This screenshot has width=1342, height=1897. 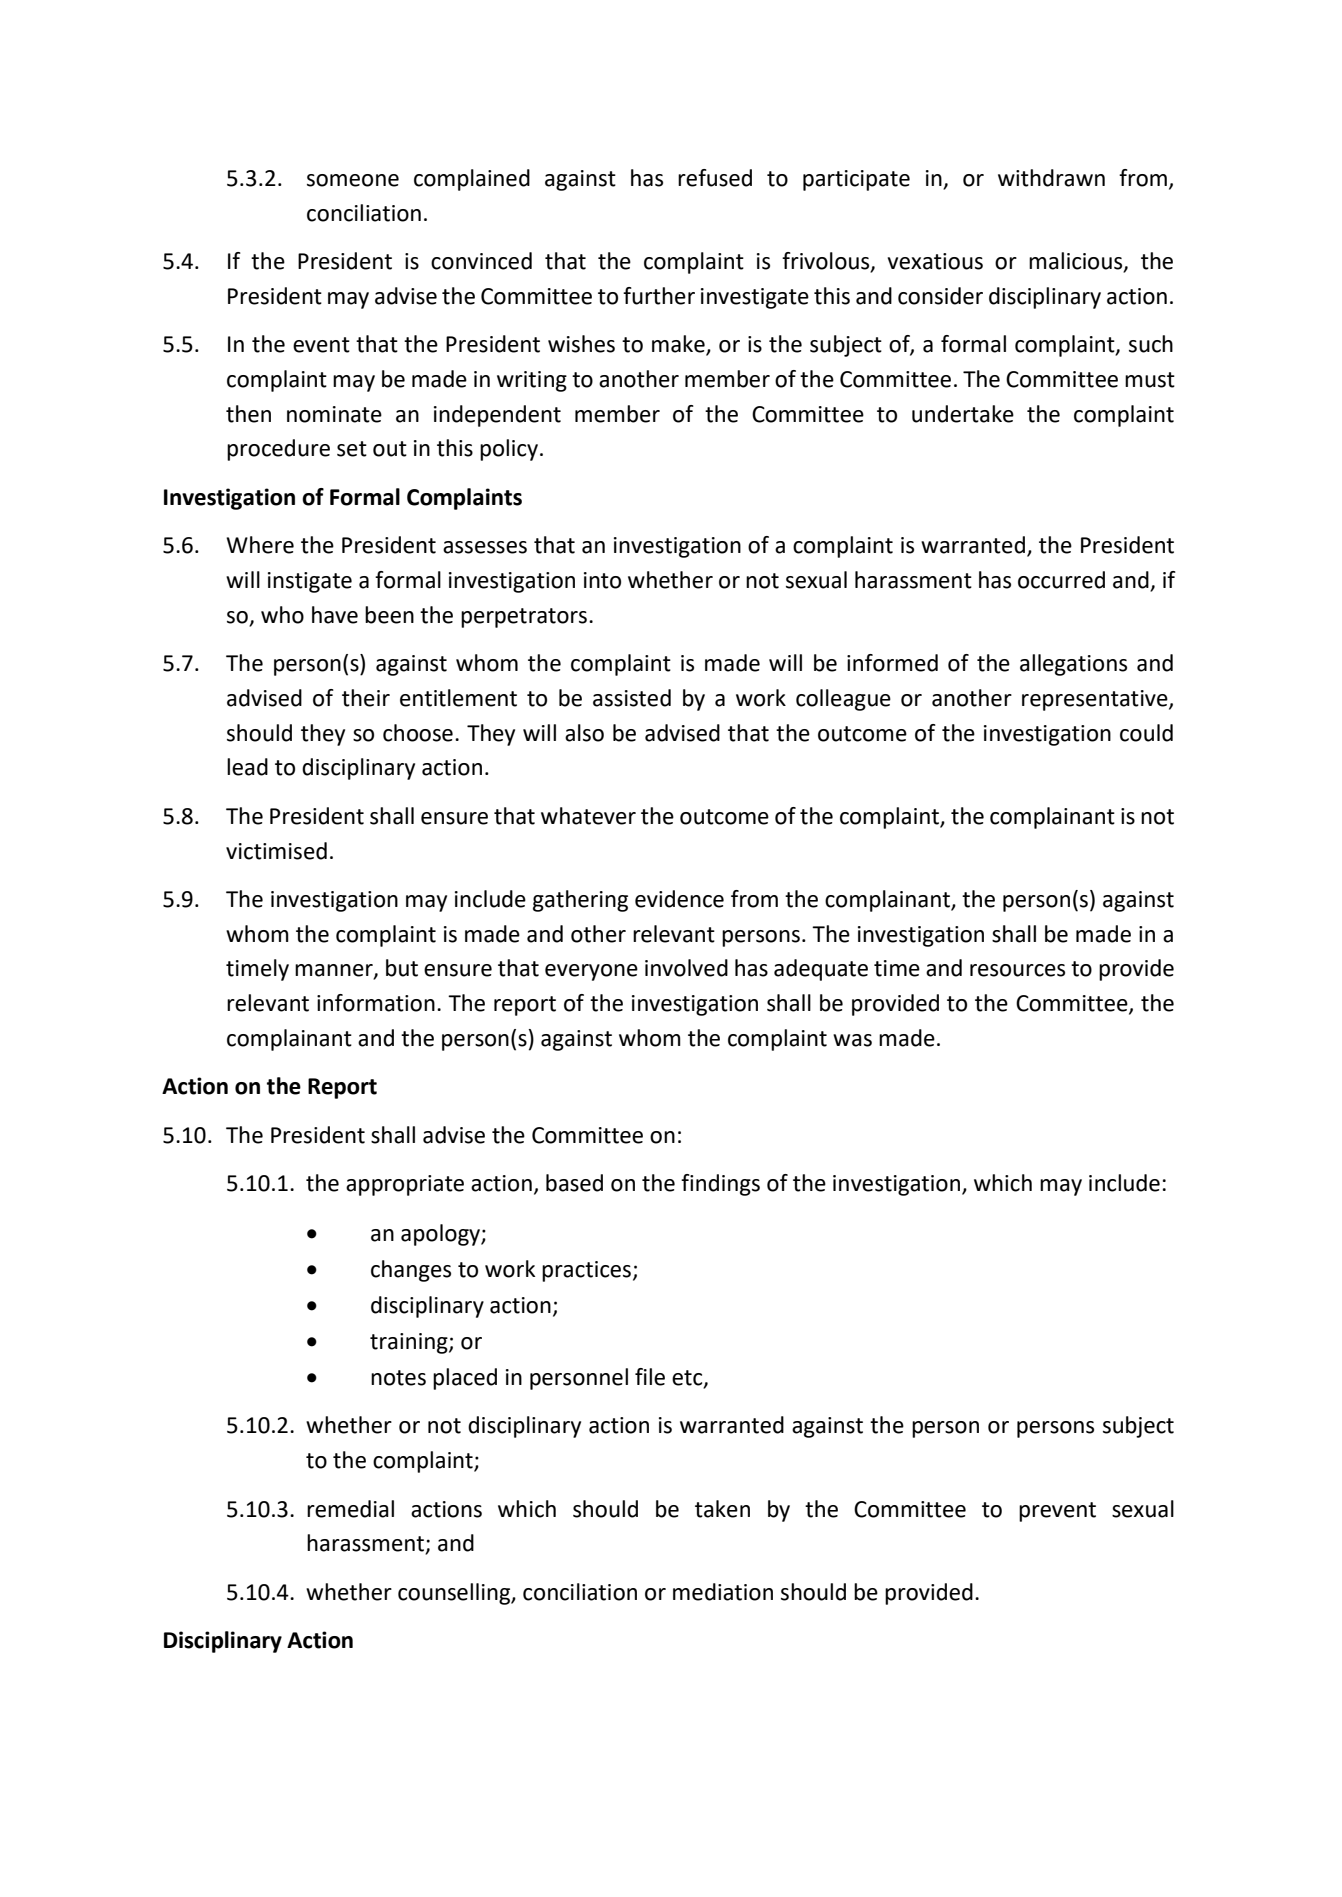 I want to click on withdrawn, so click(x=1051, y=178).
